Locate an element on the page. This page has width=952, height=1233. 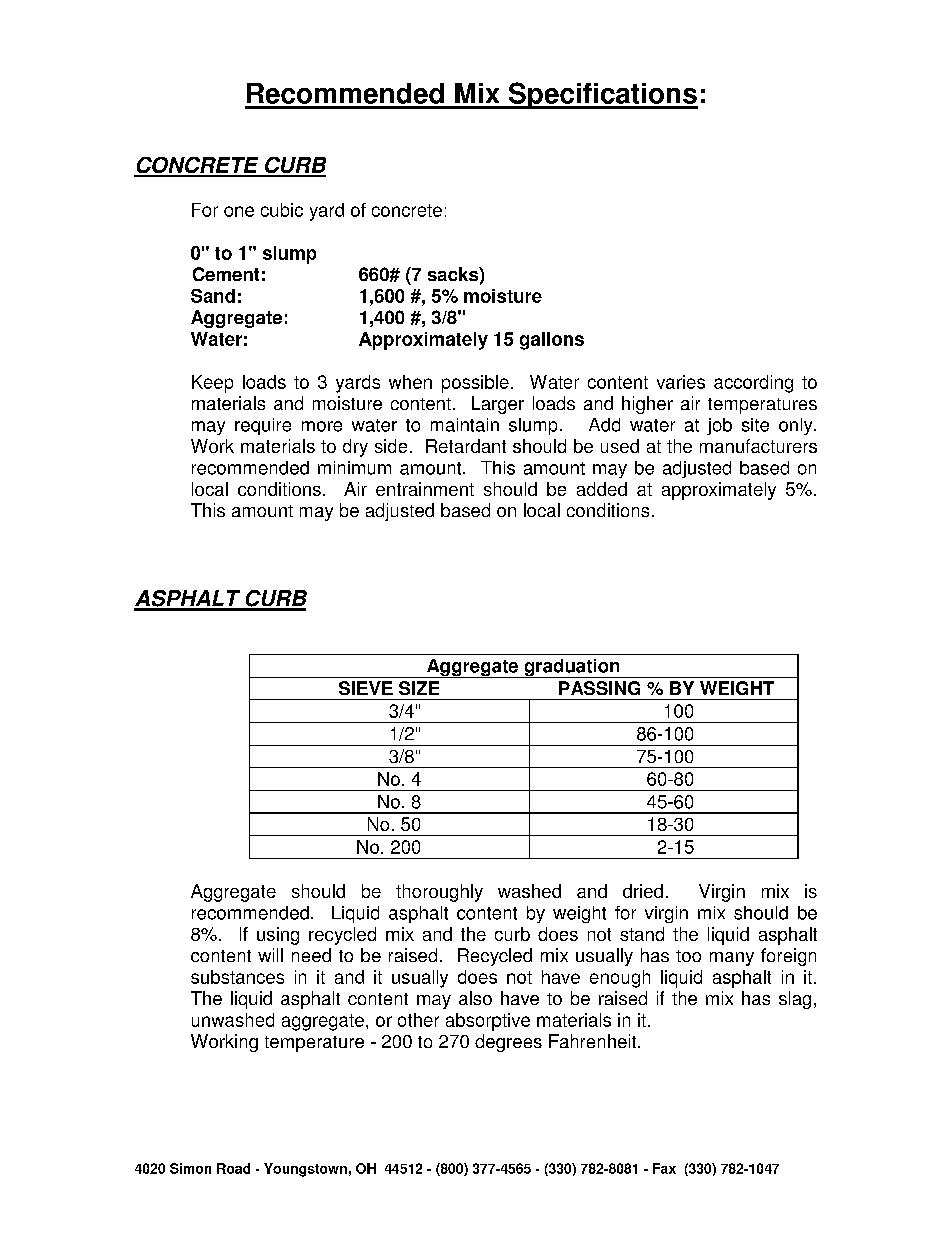
using is located at coordinates (278, 936).
